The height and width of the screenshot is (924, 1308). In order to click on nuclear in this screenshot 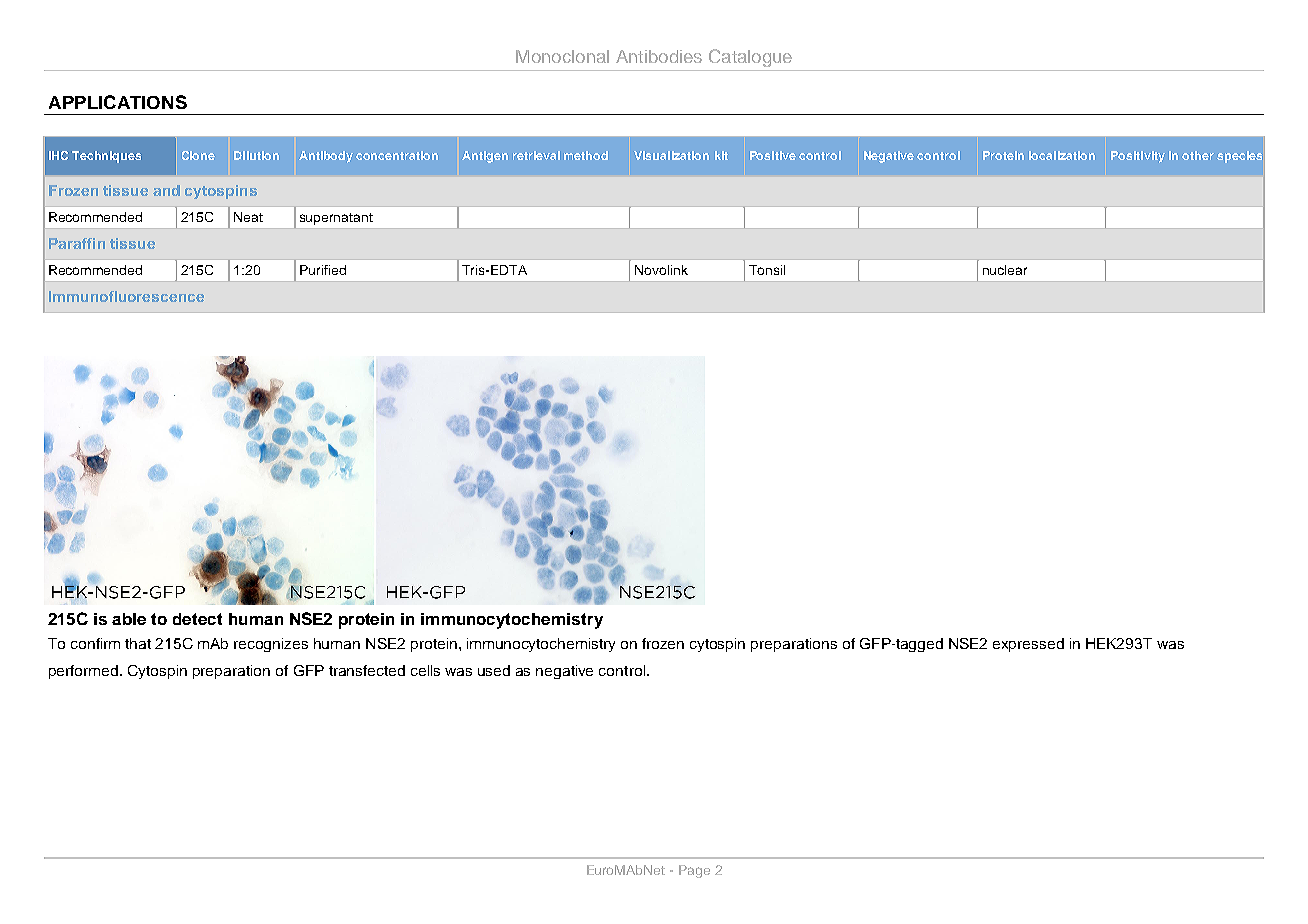, I will do `click(1005, 270)`.
